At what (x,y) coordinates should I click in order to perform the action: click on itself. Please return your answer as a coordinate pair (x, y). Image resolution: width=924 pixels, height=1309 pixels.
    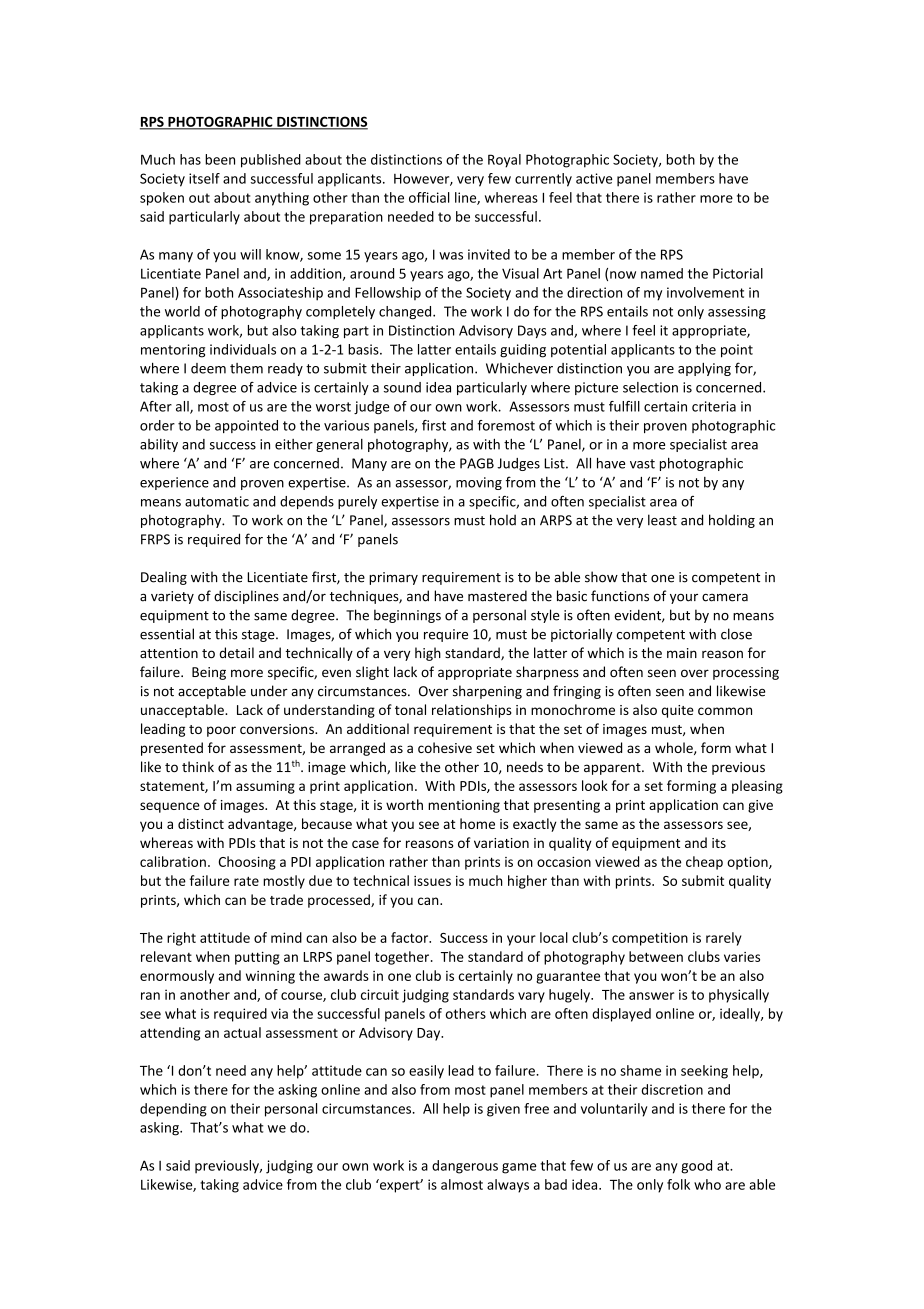
    Looking at the image, I should click on (204, 178).
